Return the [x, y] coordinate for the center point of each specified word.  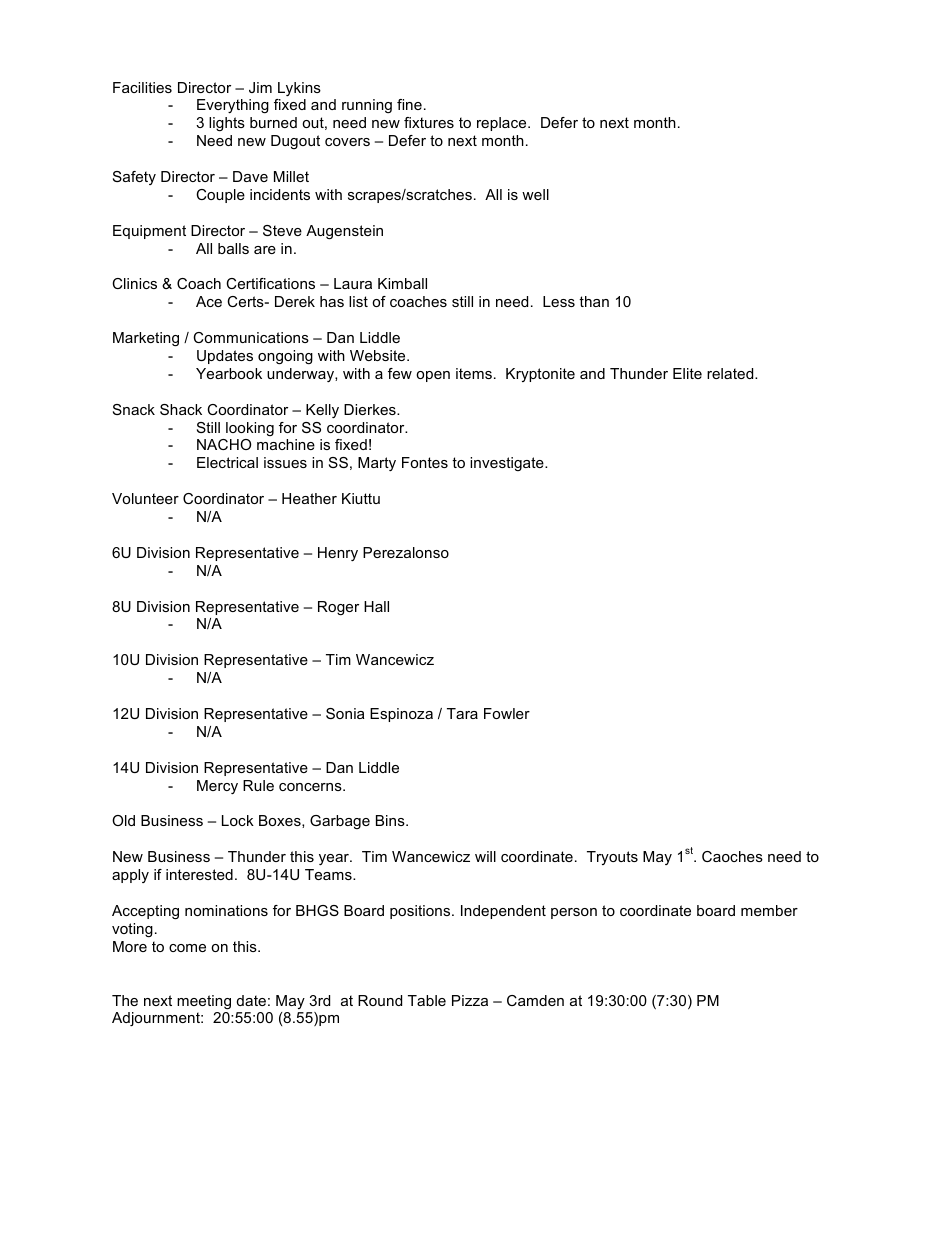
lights [227, 124]
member [769, 910]
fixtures [429, 122]
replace [503, 124]
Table [427, 1000]
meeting [204, 1002]
